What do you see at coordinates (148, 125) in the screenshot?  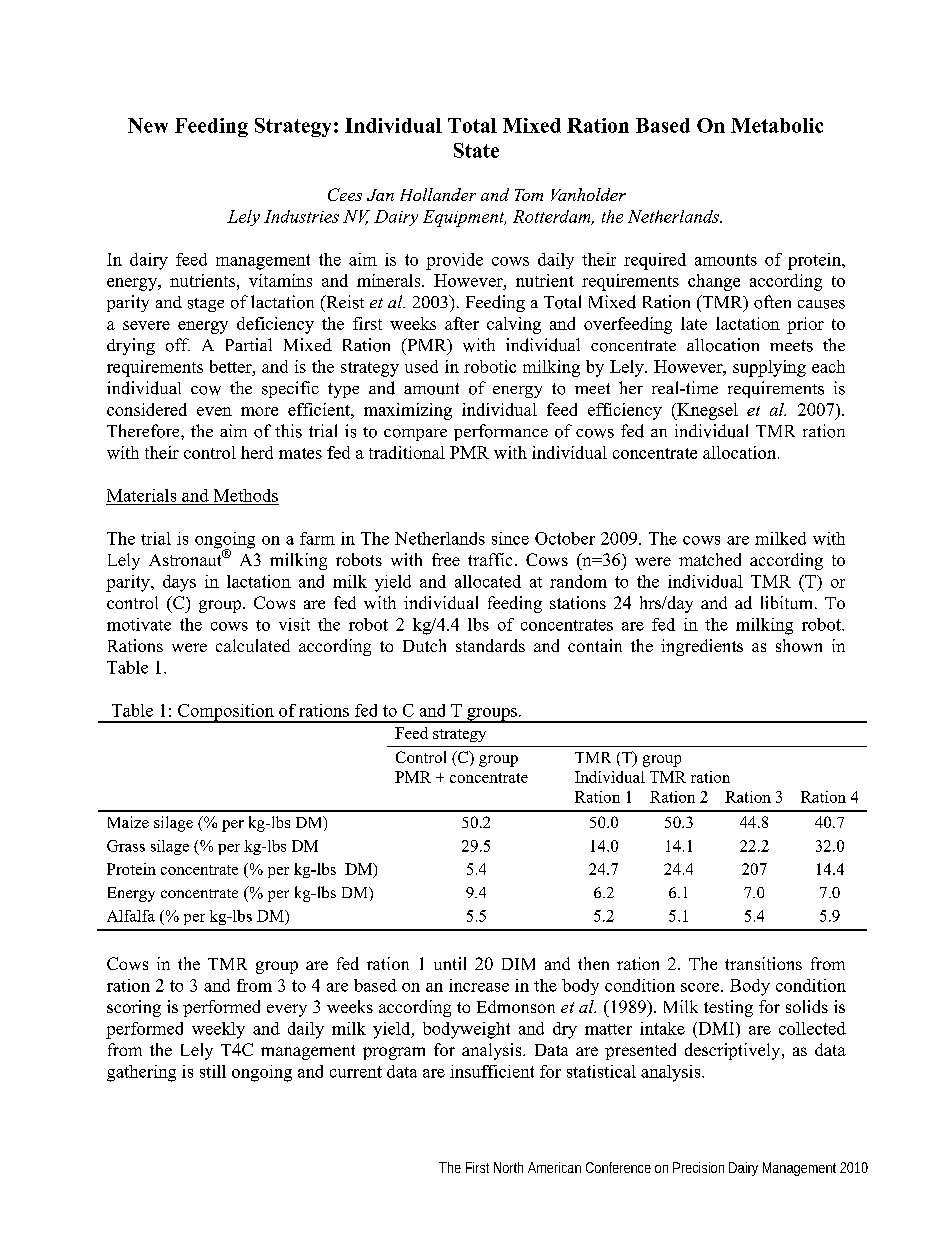 I see `New` at bounding box center [148, 125].
